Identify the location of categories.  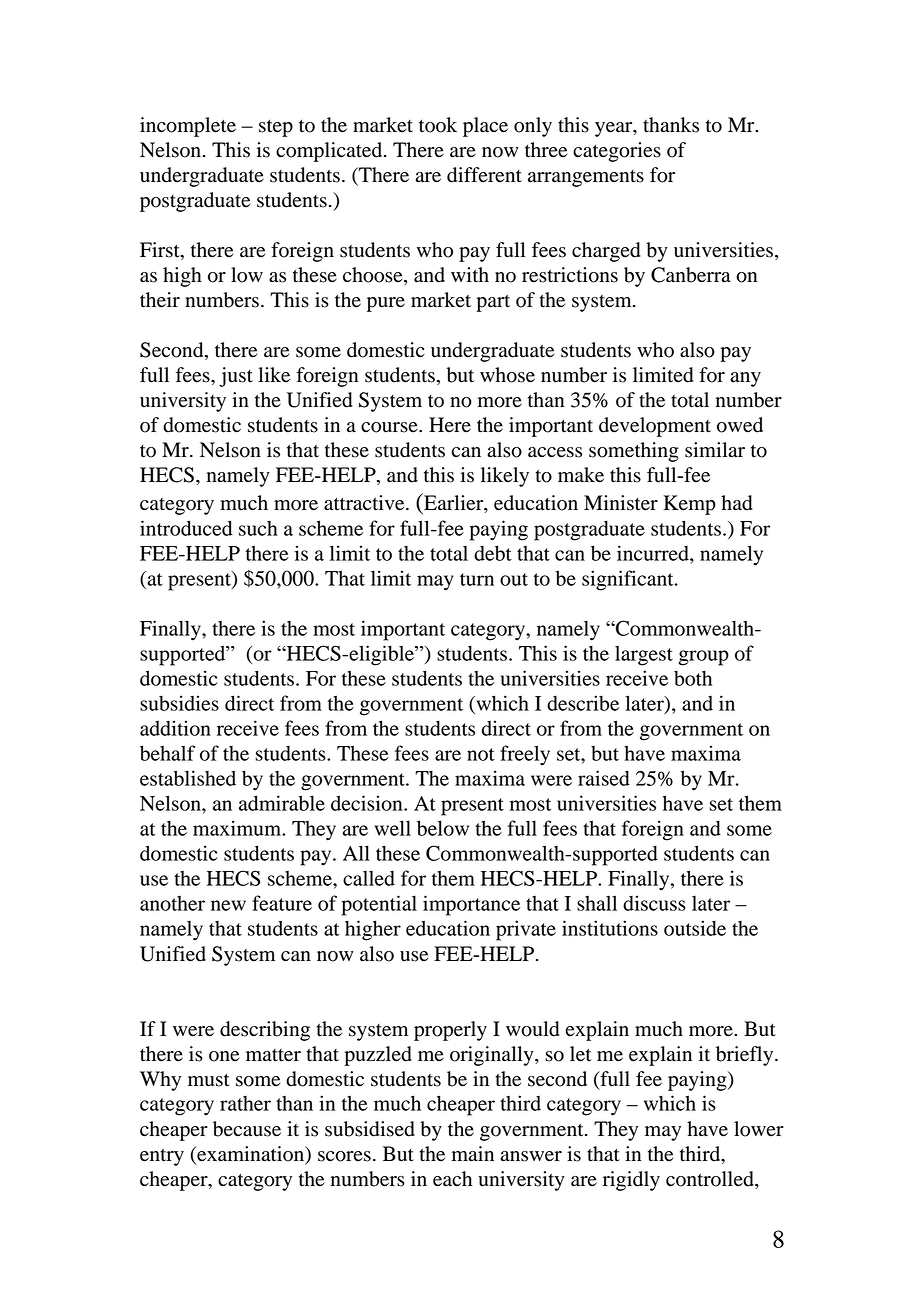
(617, 152).
